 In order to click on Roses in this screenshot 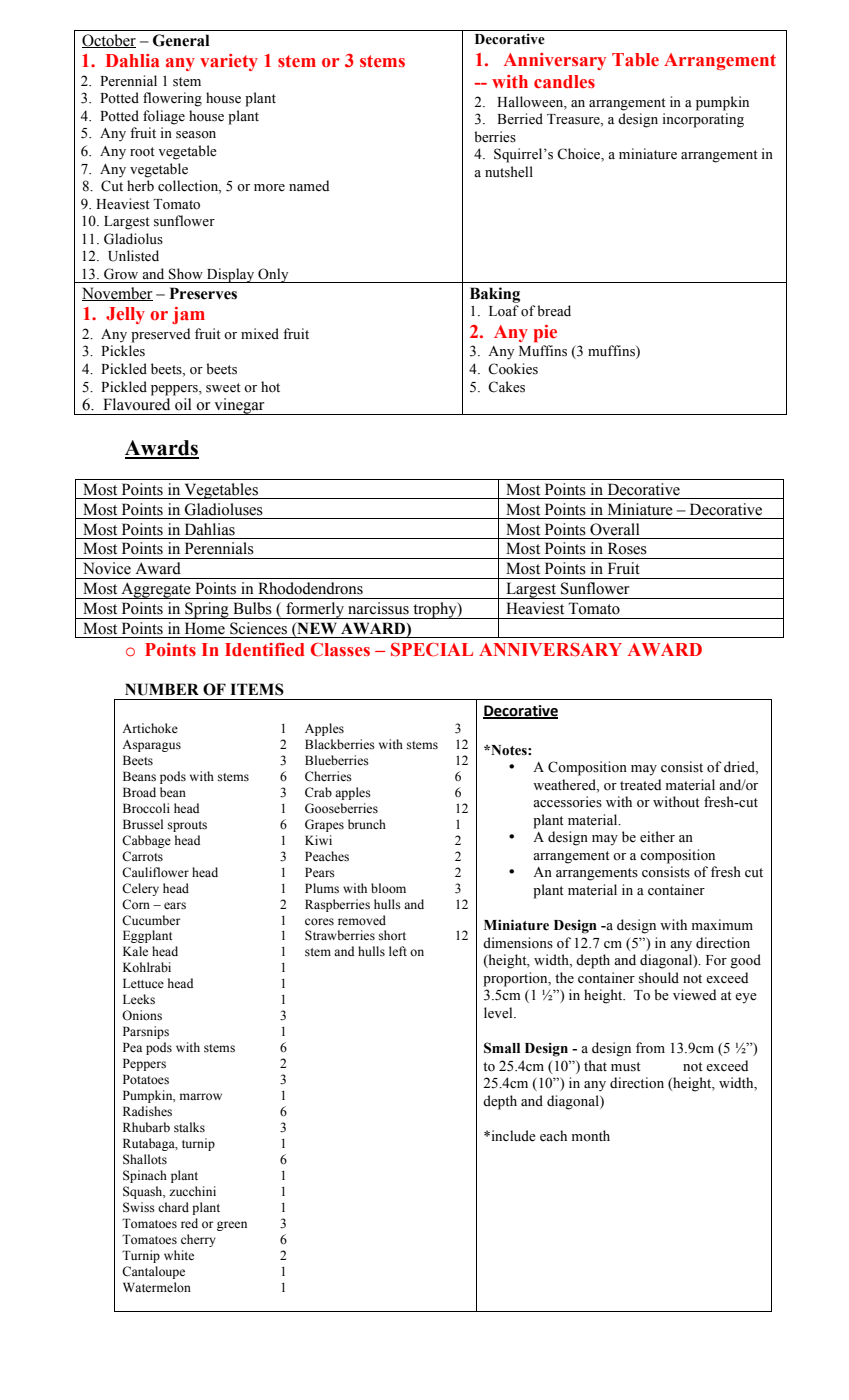, I will do `click(627, 548)`.
